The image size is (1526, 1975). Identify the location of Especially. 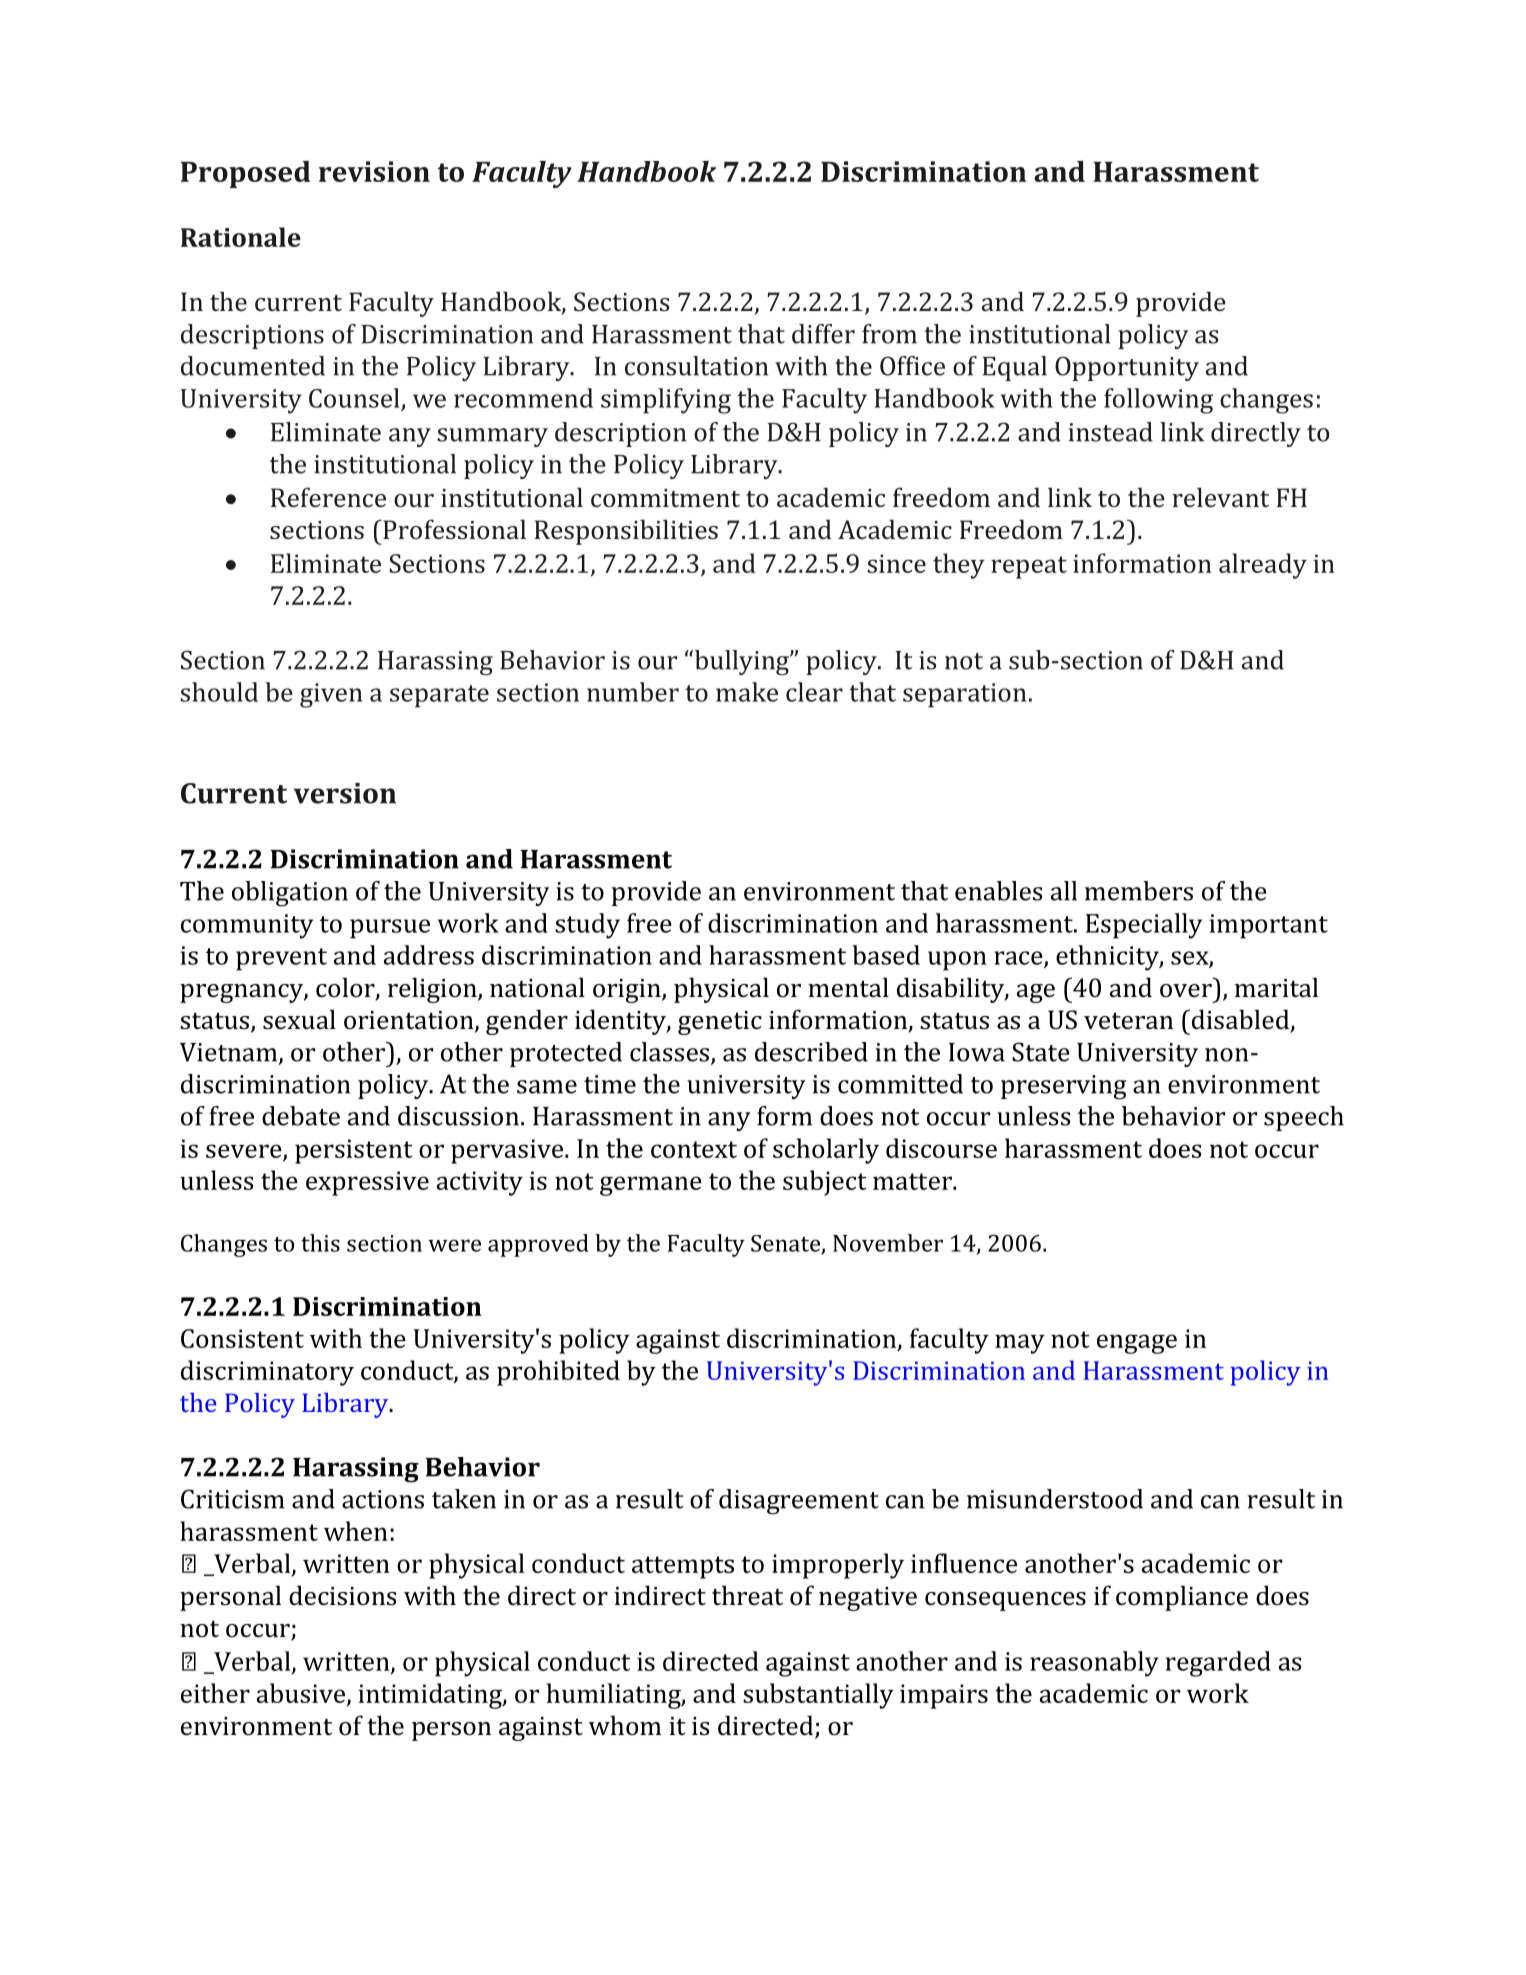
(1144, 926).
